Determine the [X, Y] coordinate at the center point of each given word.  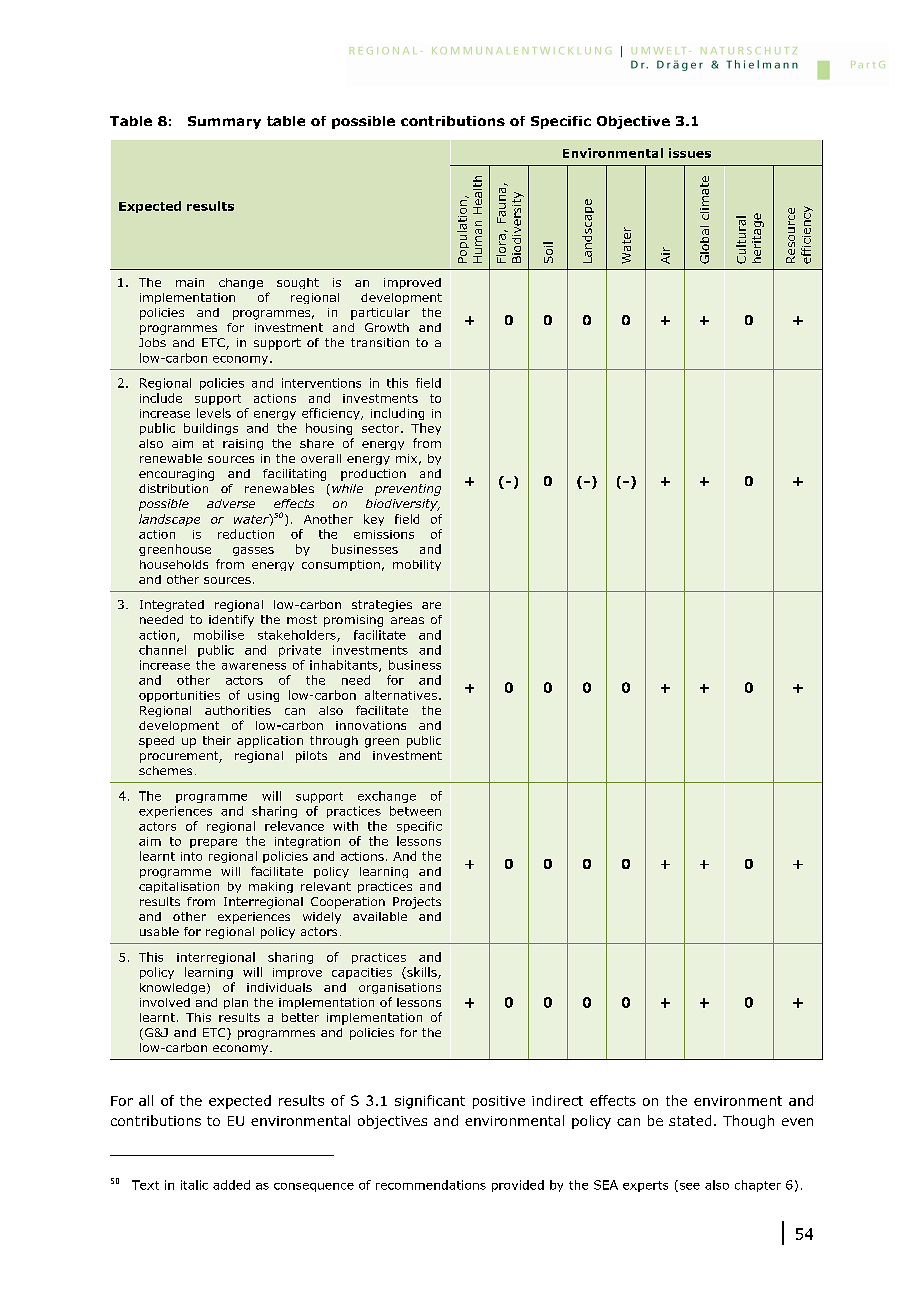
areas [407, 620]
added [231, 1185]
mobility [417, 565]
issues [690, 153]
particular [380, 314]
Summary [224, 122]
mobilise [219, 635]
